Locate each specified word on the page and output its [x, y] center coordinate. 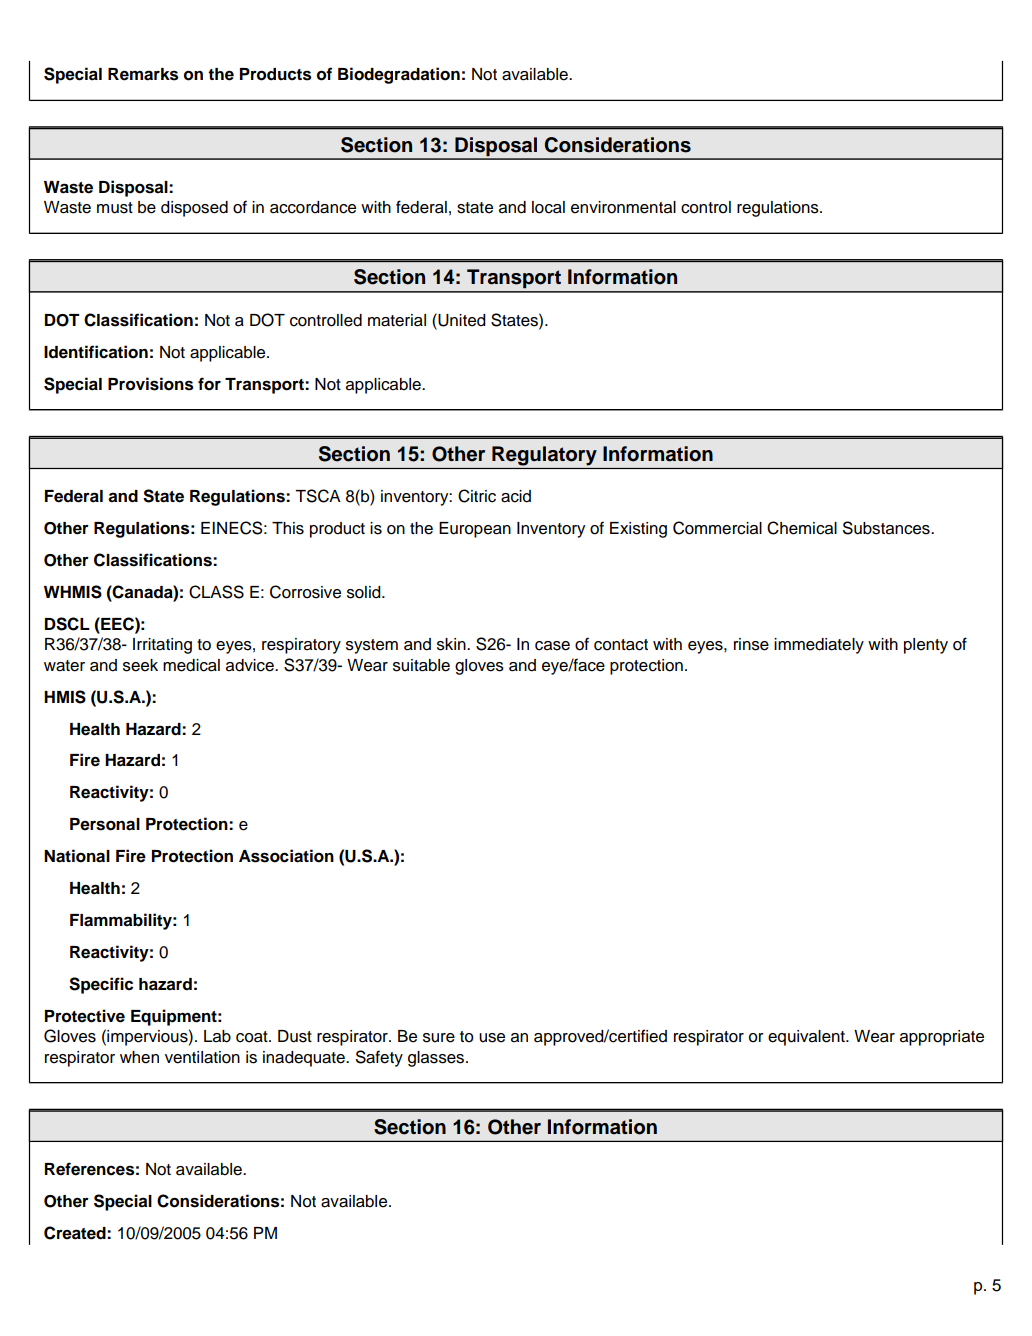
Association [286, 856]
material [397, 320]
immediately [819, 646]
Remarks [143, 74]
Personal [105, 824]
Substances [887, 528]
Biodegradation [399, 75]
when [139, 1057]
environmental [623, 207]
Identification [96, 352]
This [288, 528]
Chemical [802, 528]
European [475, 530]
